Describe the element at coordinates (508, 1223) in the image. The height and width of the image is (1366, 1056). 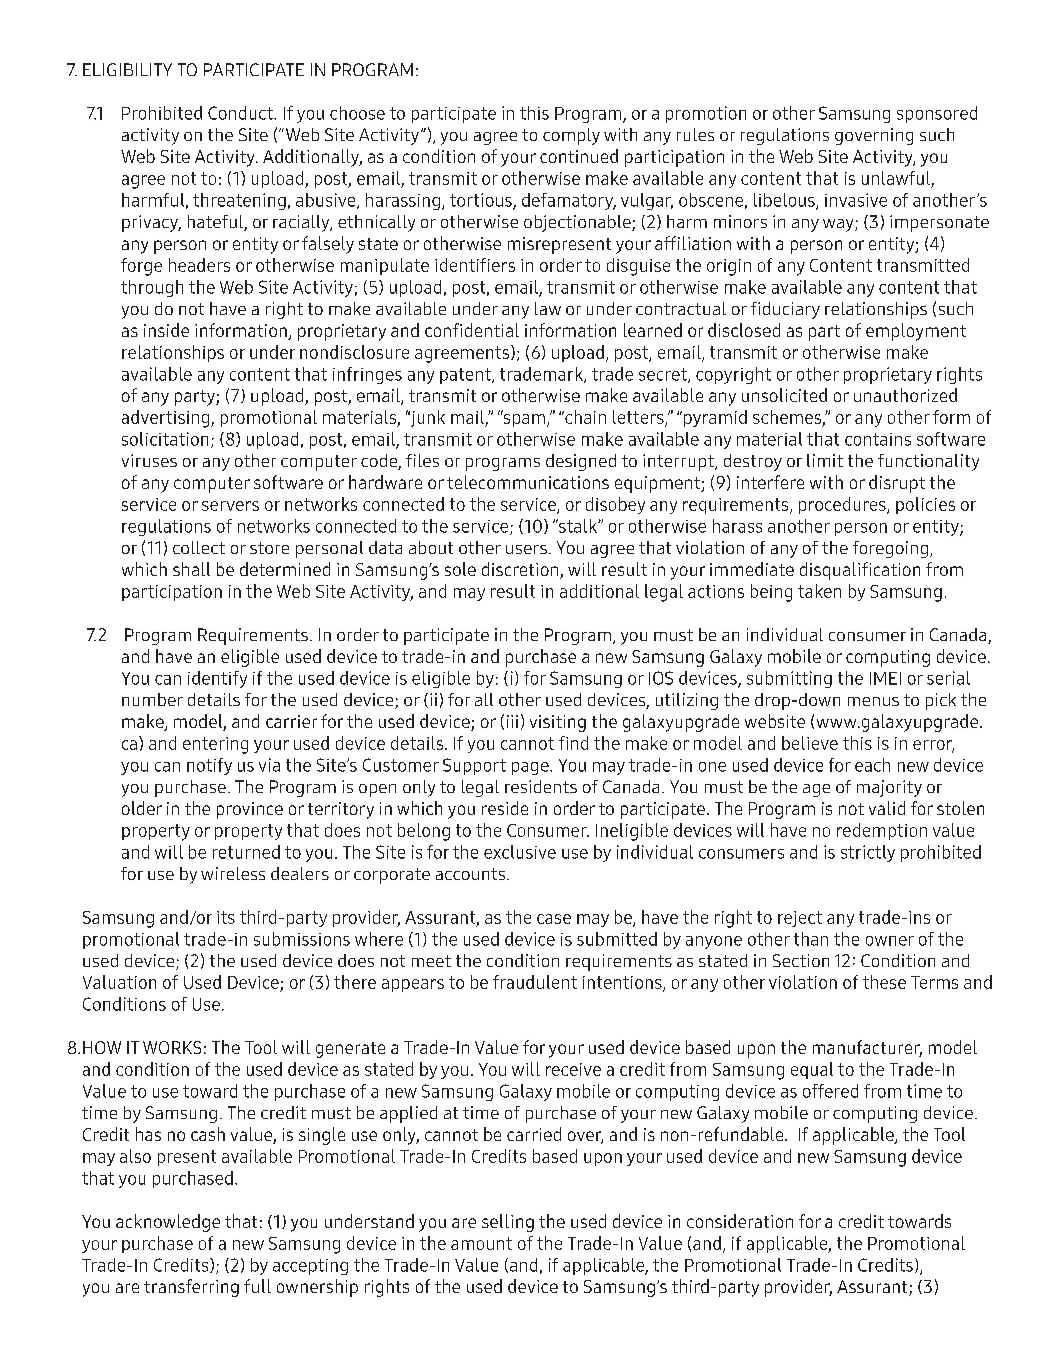
I see `selling` at that location.
